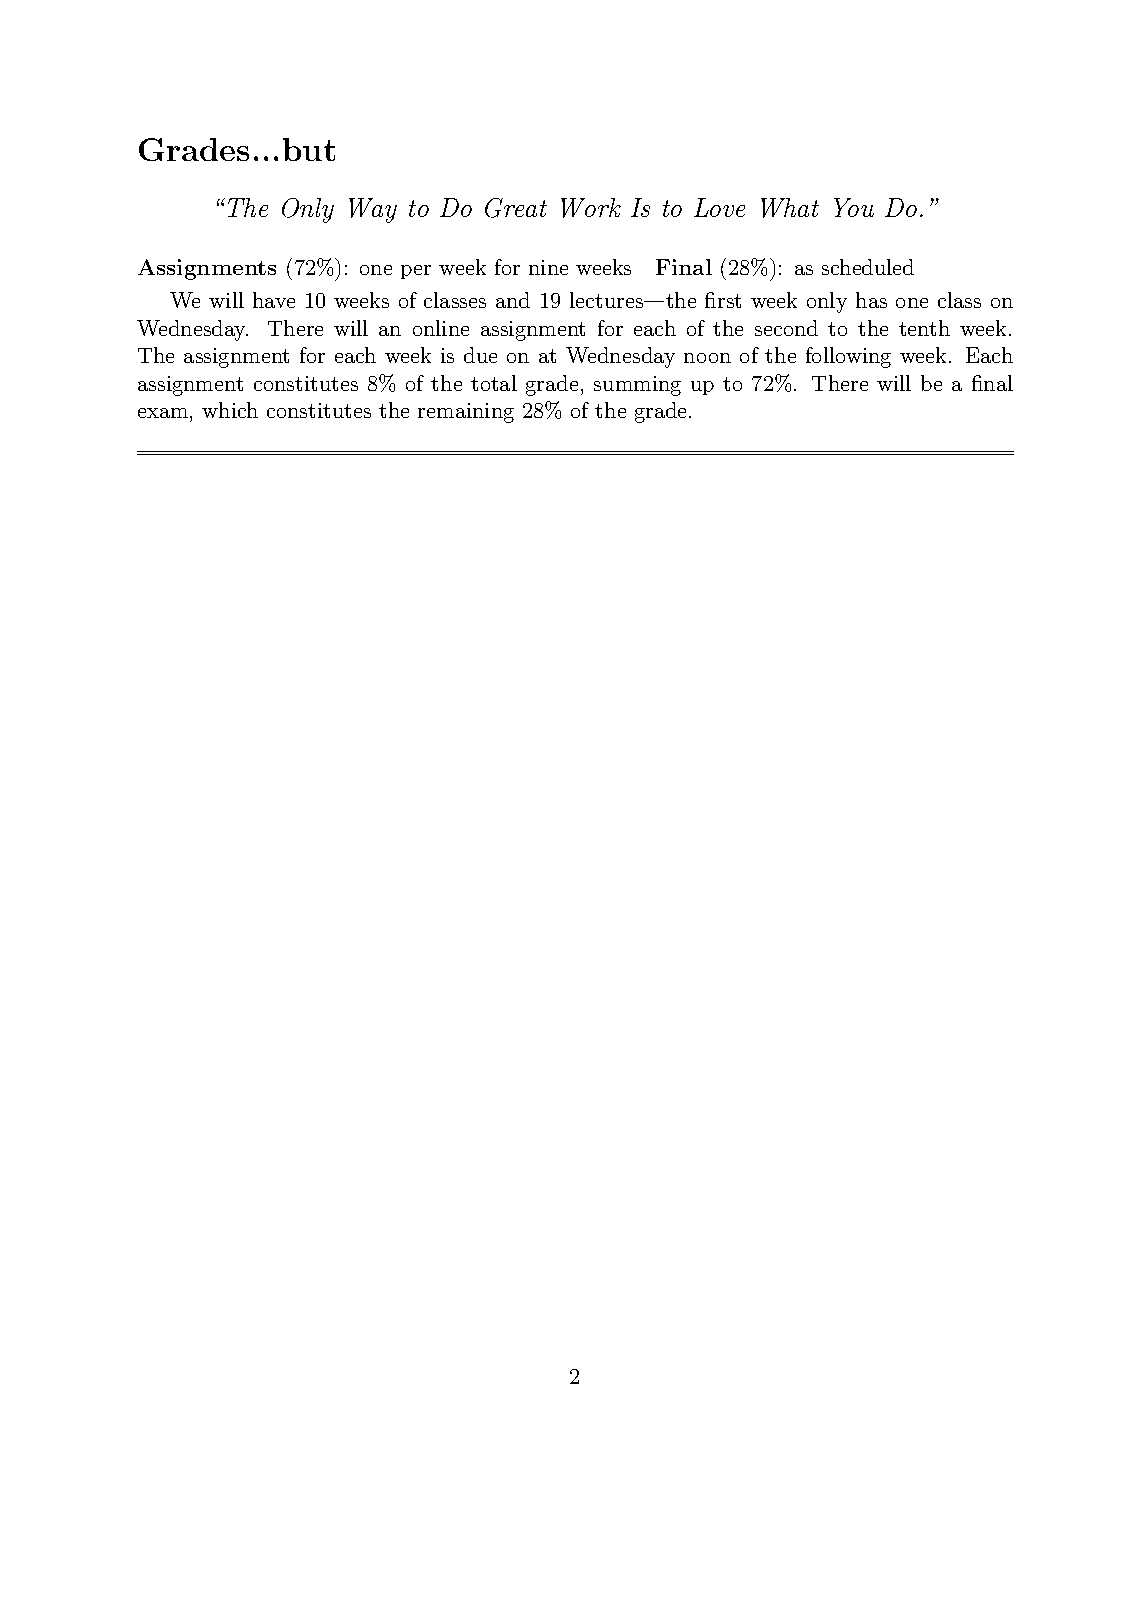  Describe the element at coordinates (548, 267) in the screenshot. I see `nine` at that location.
